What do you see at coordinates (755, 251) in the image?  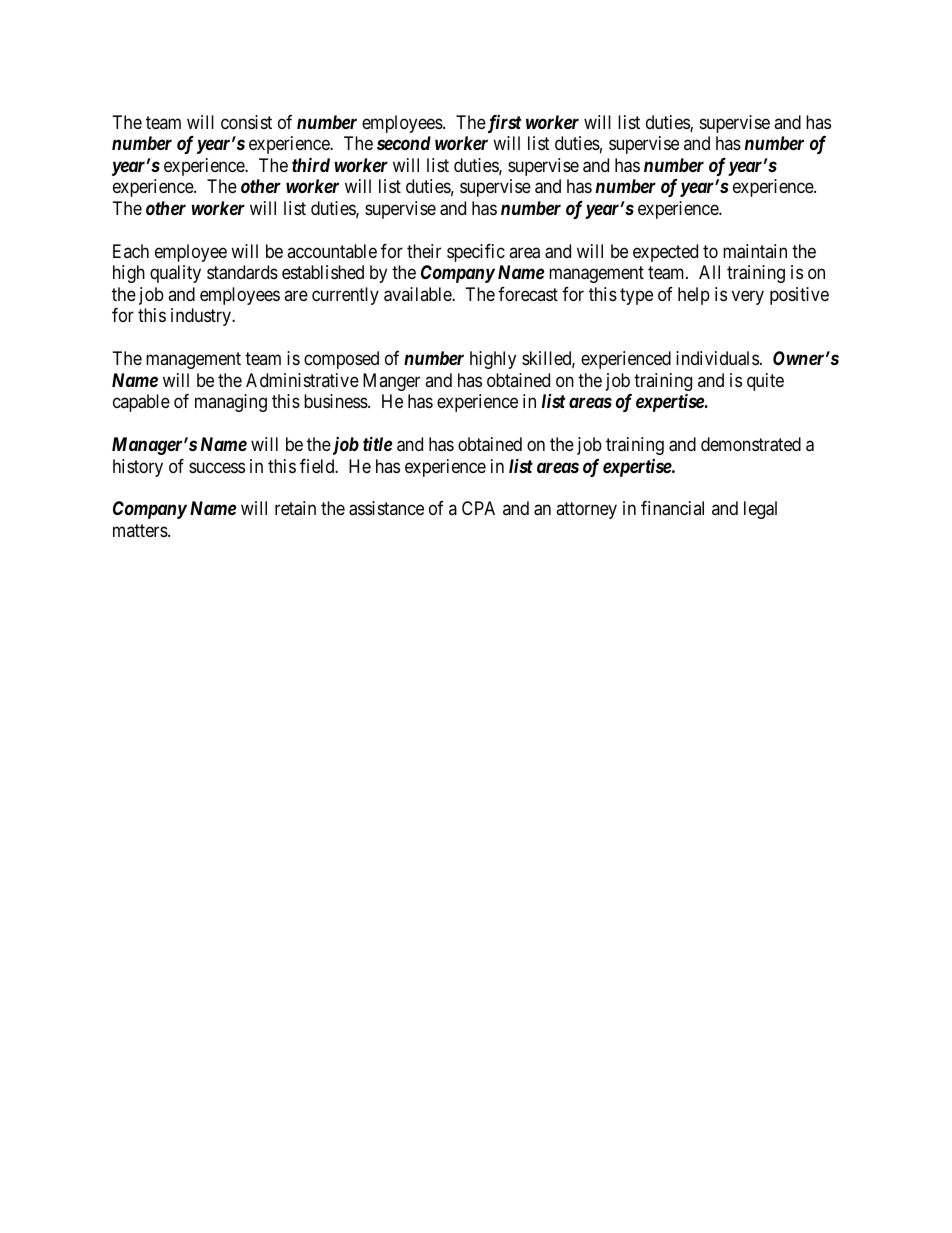 I see `maintain` at bounding box center [755, 251].
